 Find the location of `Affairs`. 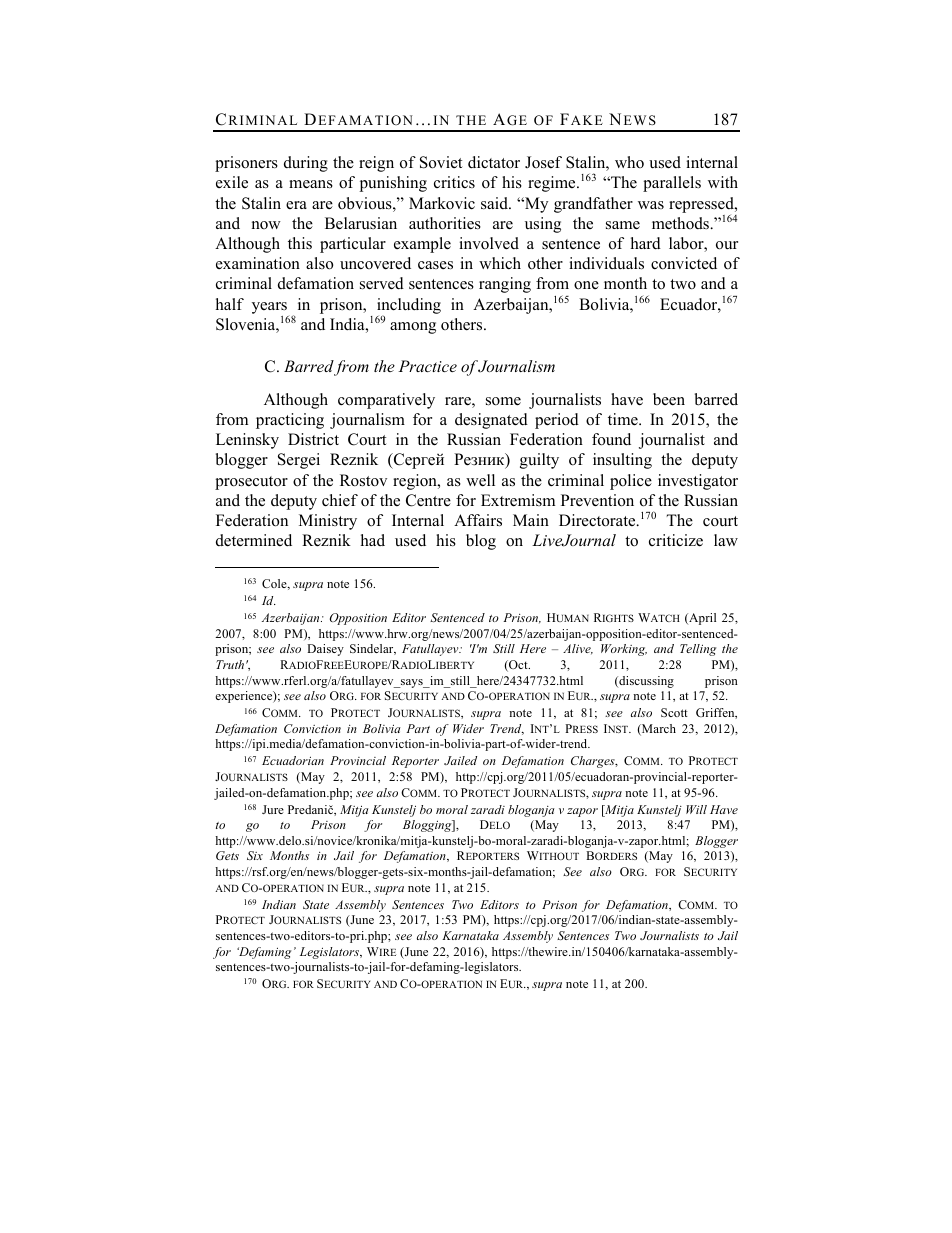

Affairs is located at coordinates (478, 520).
